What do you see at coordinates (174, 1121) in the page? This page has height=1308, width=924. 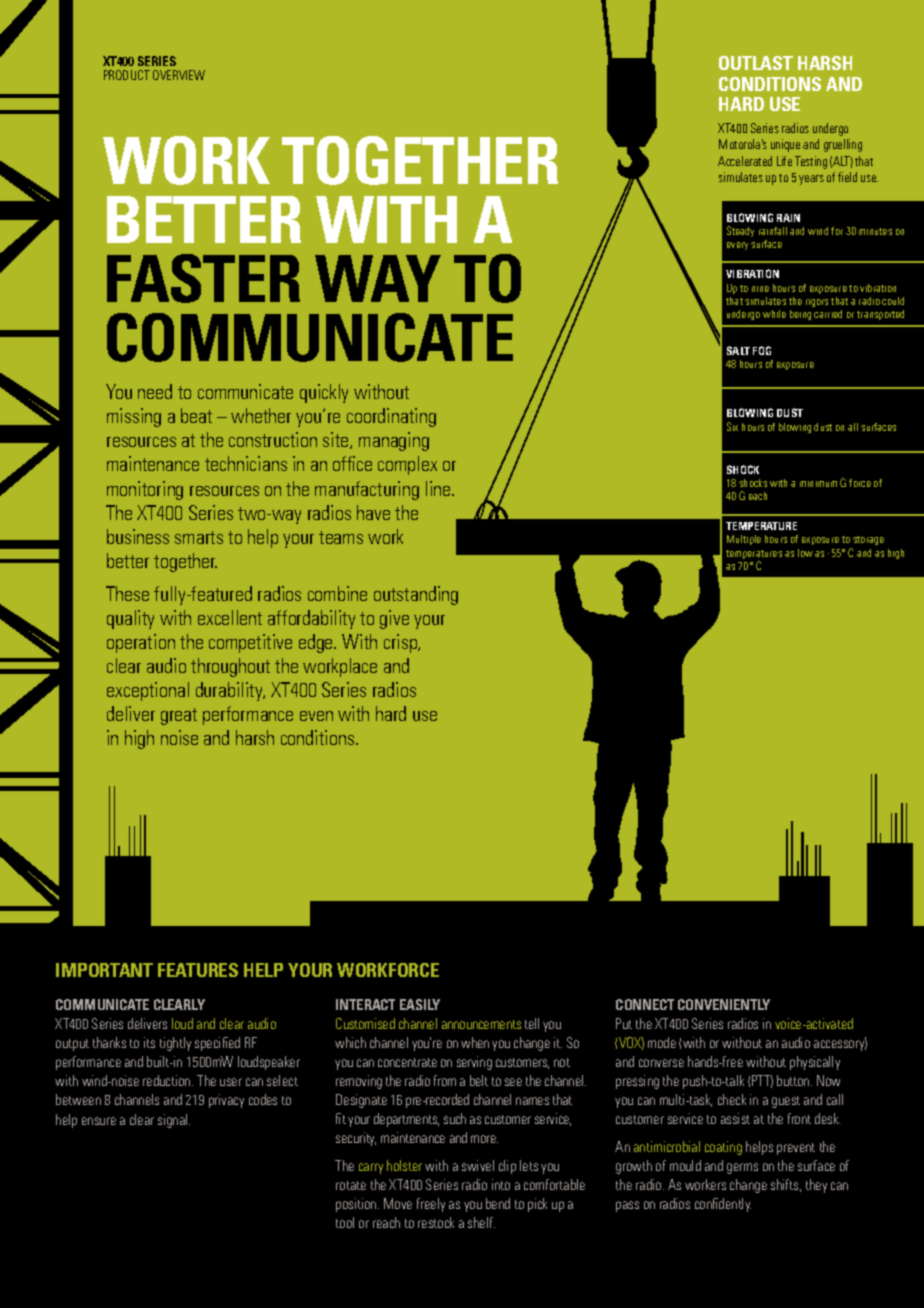 I see `signal` at bounding box center [174, 1121].
